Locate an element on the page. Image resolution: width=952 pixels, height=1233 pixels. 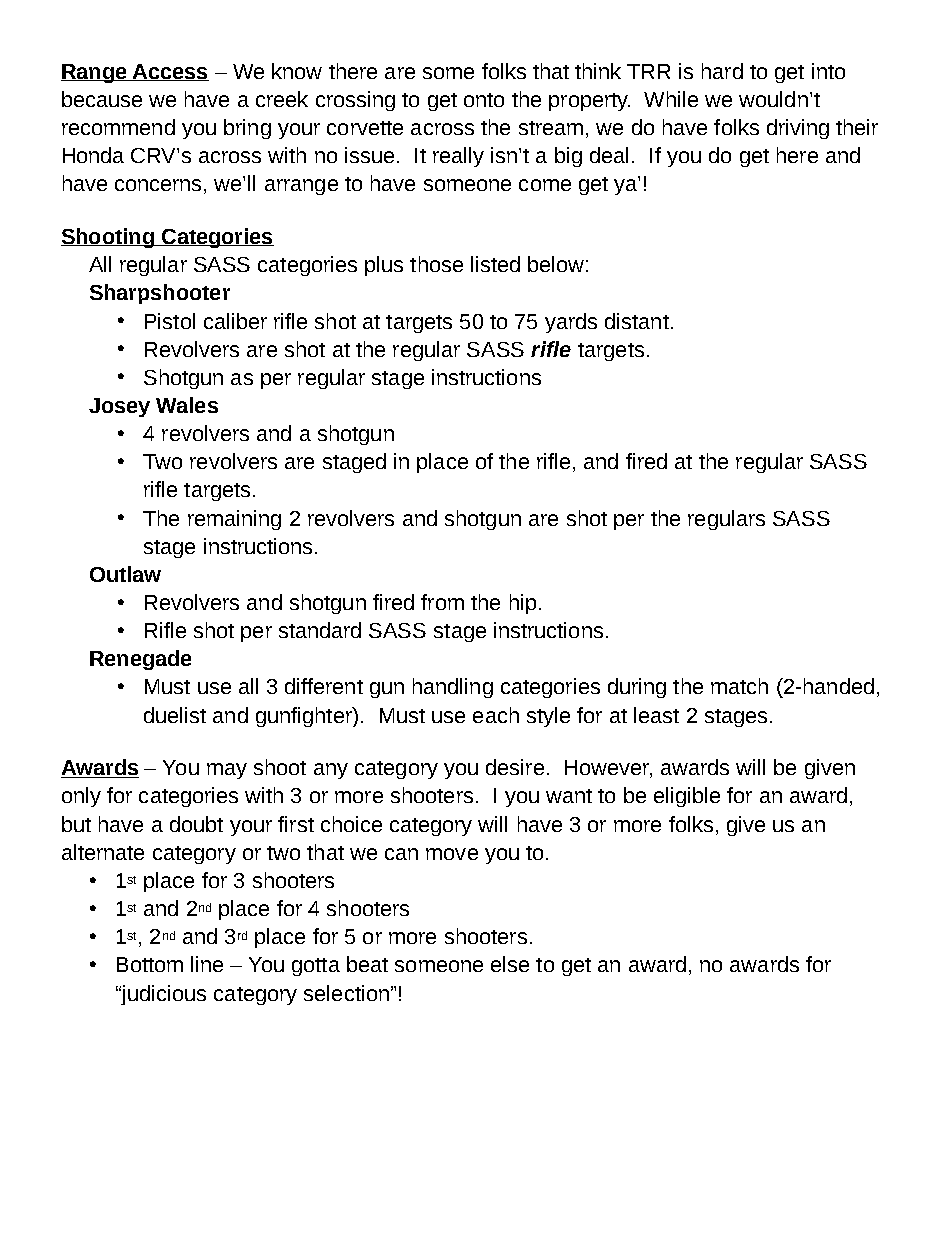
from is located at coordinates (442, 602).
